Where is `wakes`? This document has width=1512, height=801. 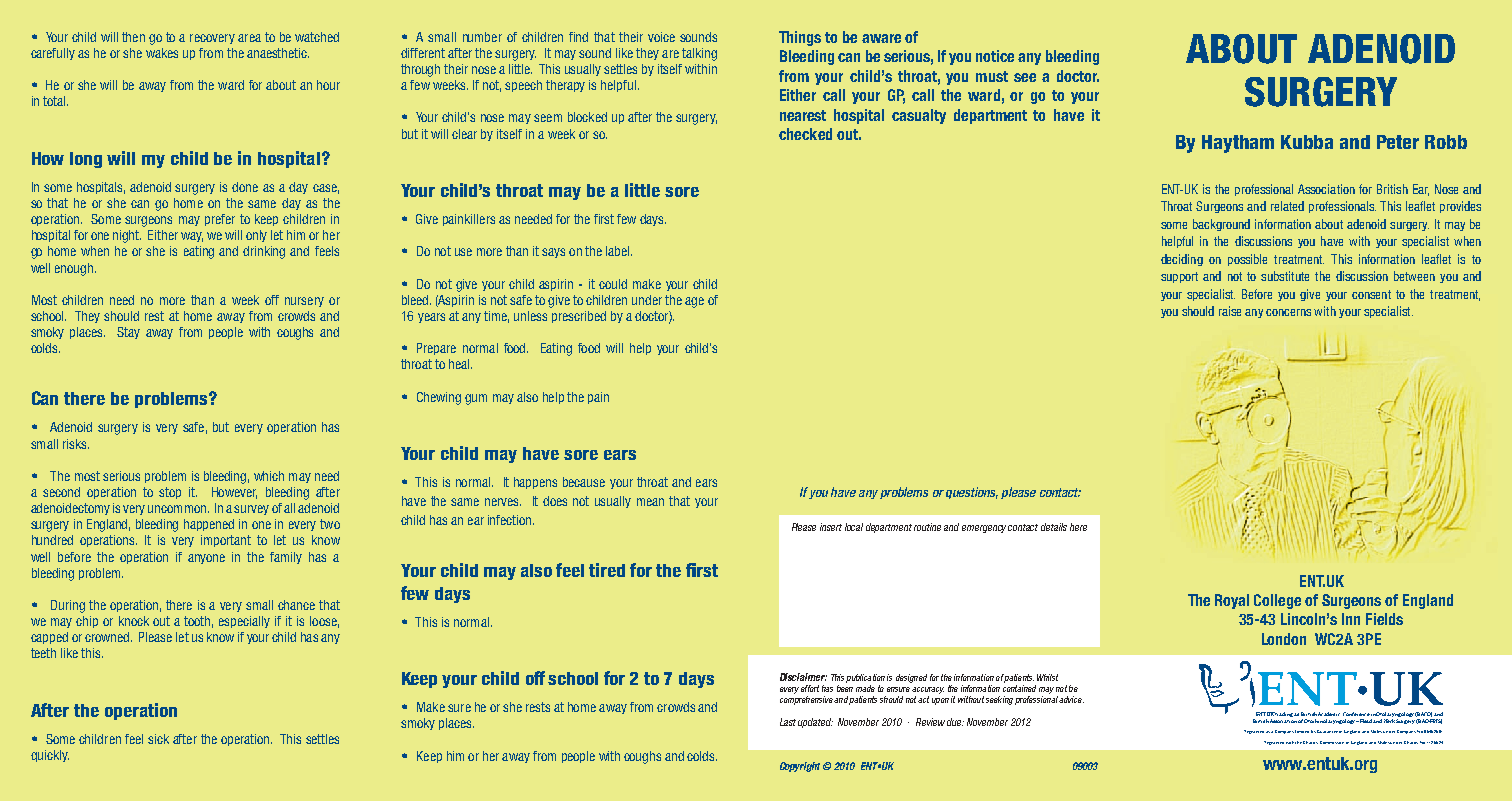
wakes is located at coordinates (162, 53).
